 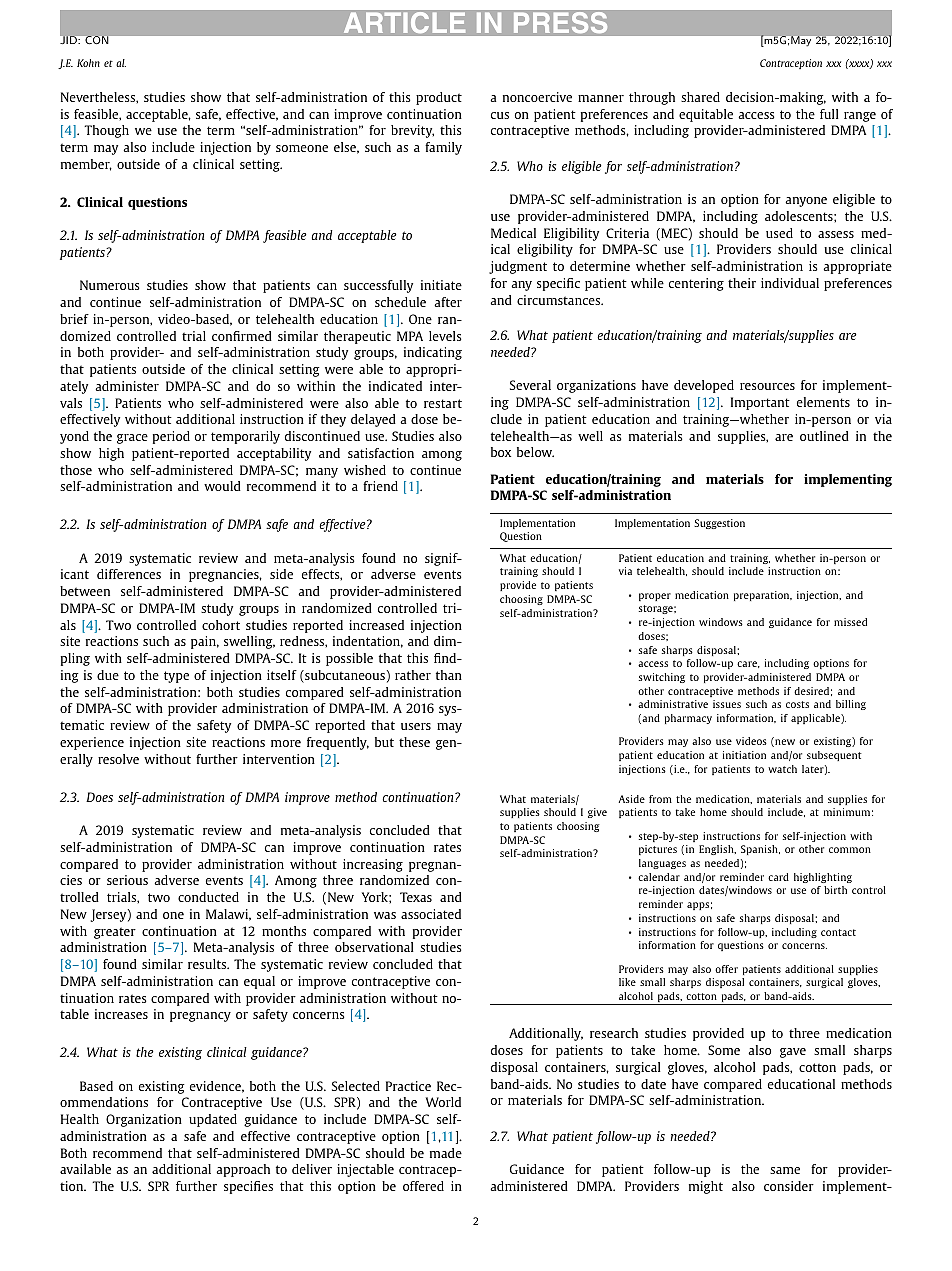 What do you see at coordinates (700, 97) in the page?
I see `shared` at bounding box center [700, 97].
